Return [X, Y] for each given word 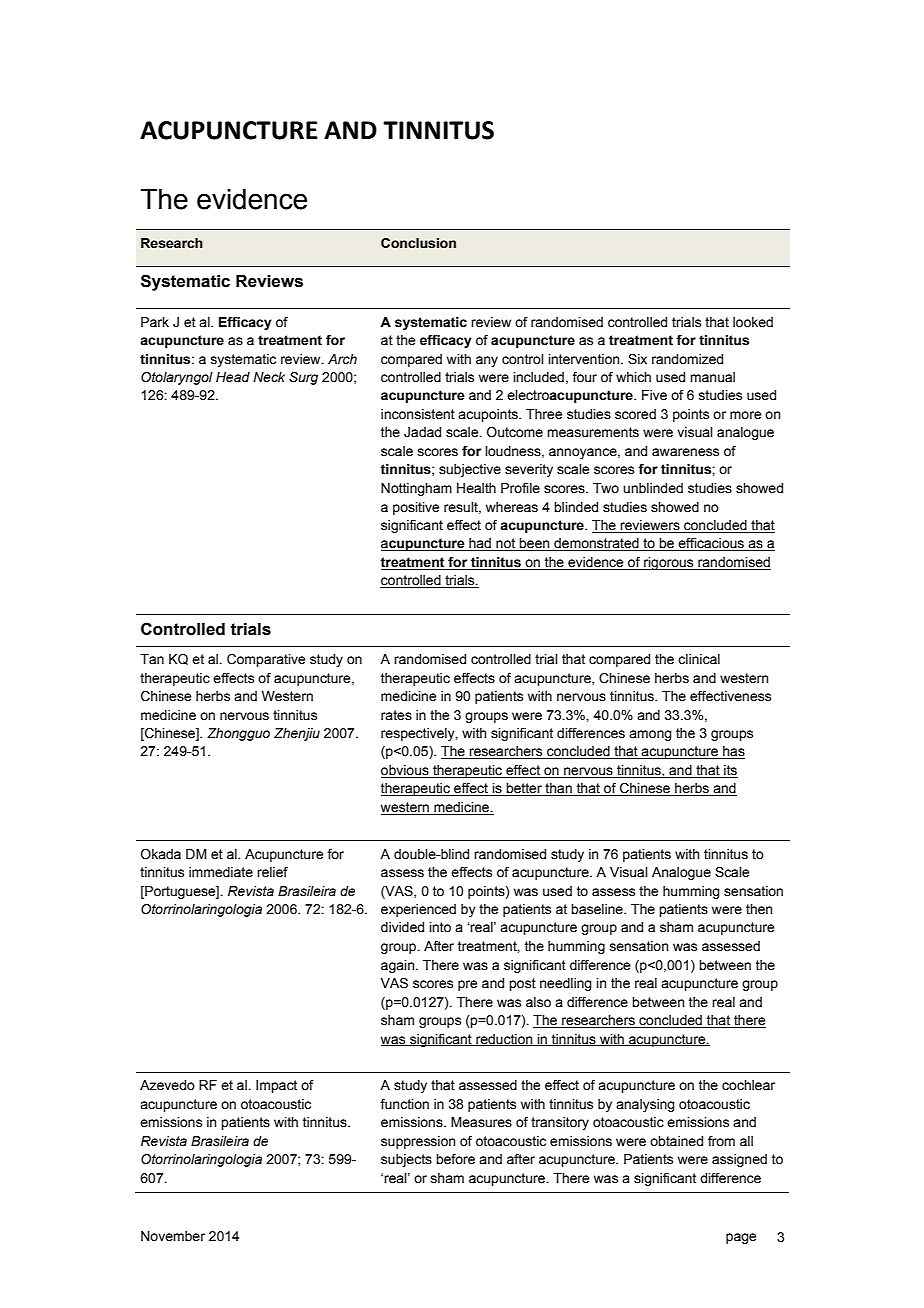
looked [753, 322]
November [173, 1236]
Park [155, 322]
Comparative [266, 660]
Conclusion [418, 243]
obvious [406, 771]
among [650, 735]
